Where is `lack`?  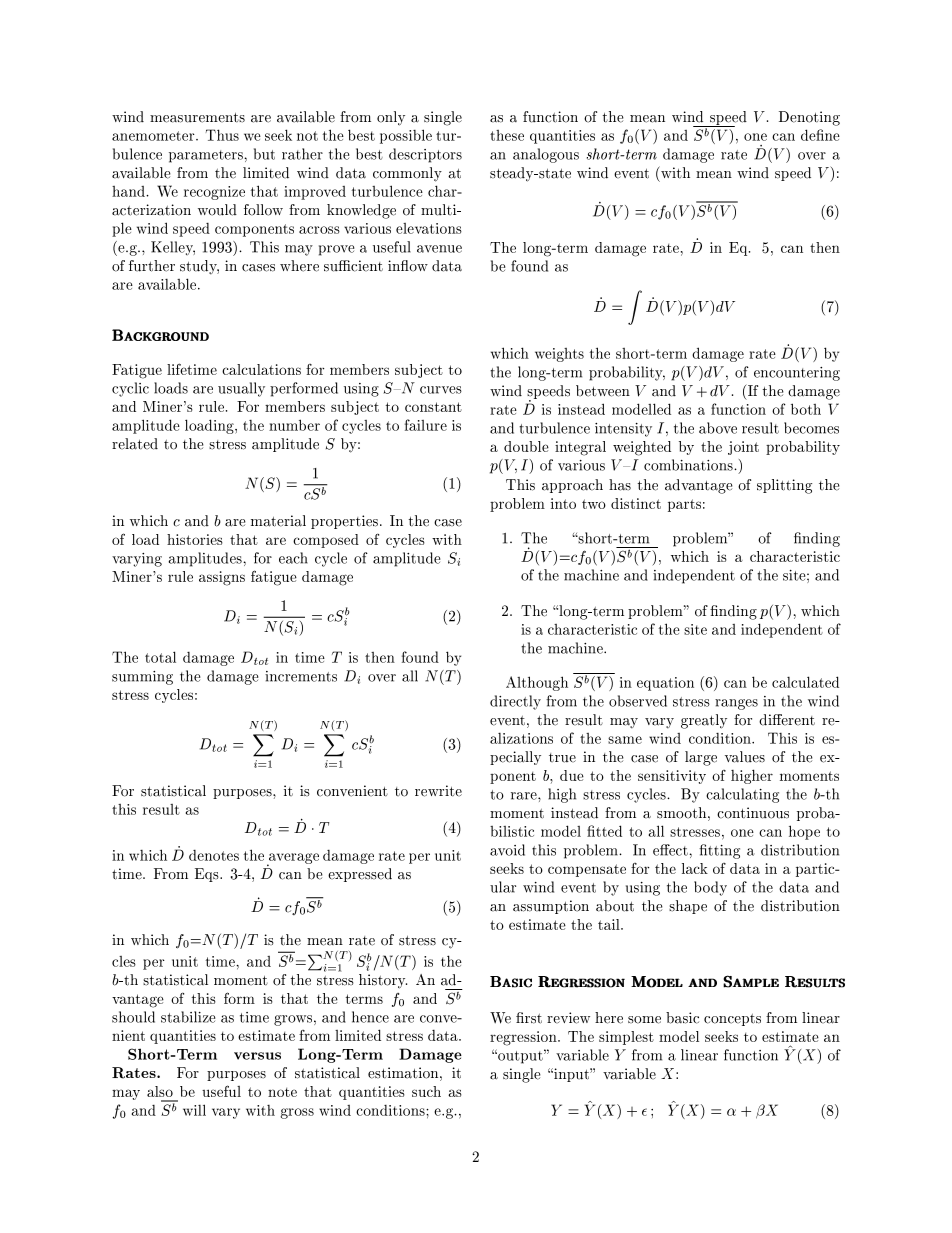
lack is located at coordinates (695, 868).
